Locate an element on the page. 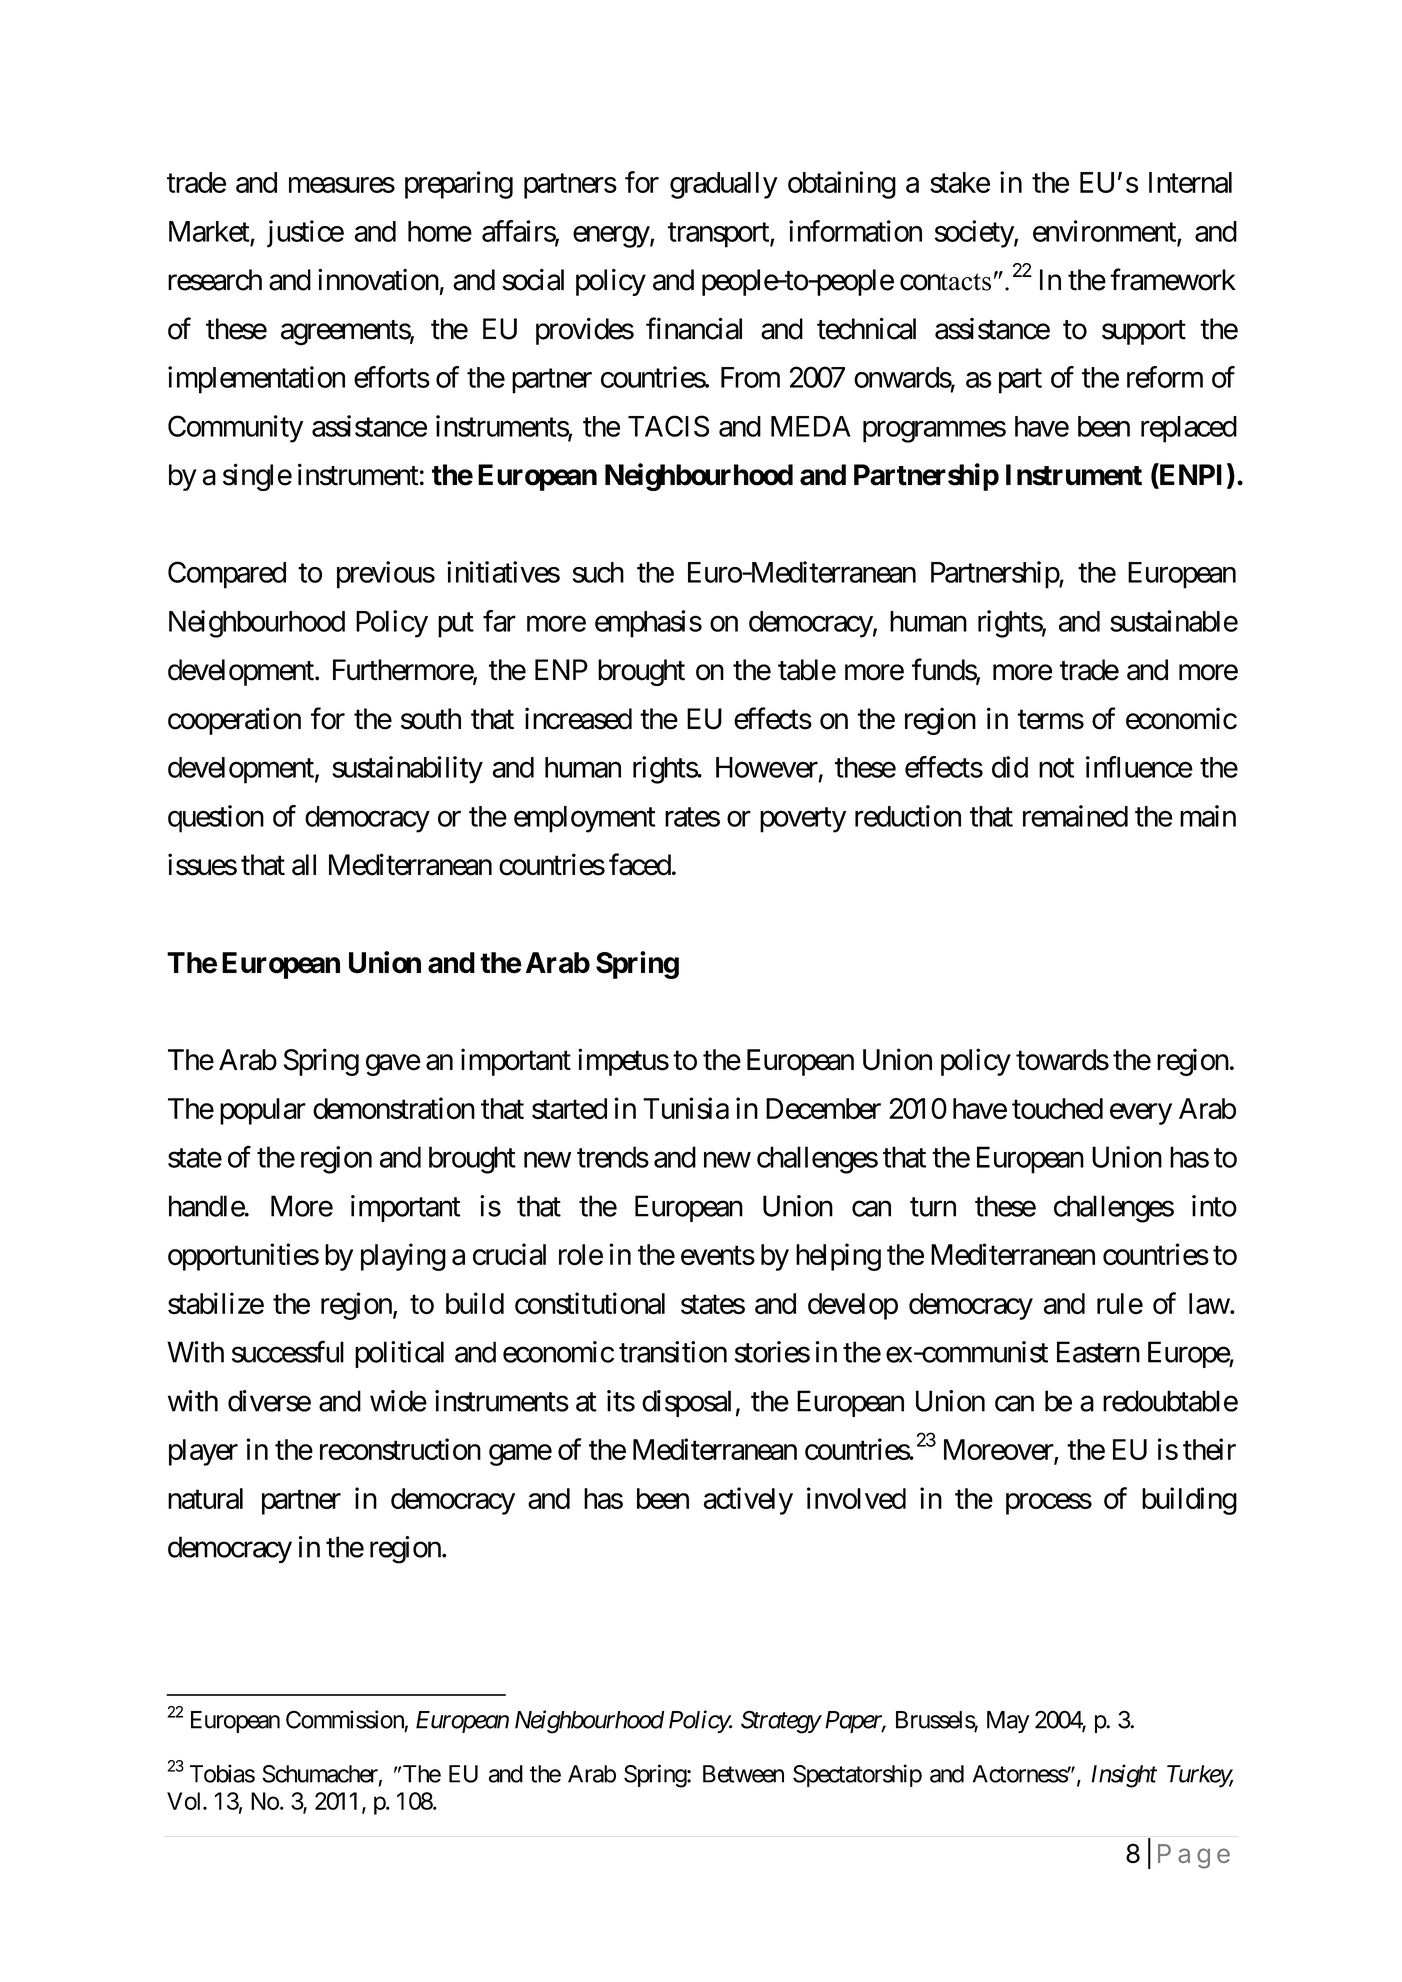 This image has width=1402, height=1982. innovation is located at coordinates (378, 279).
